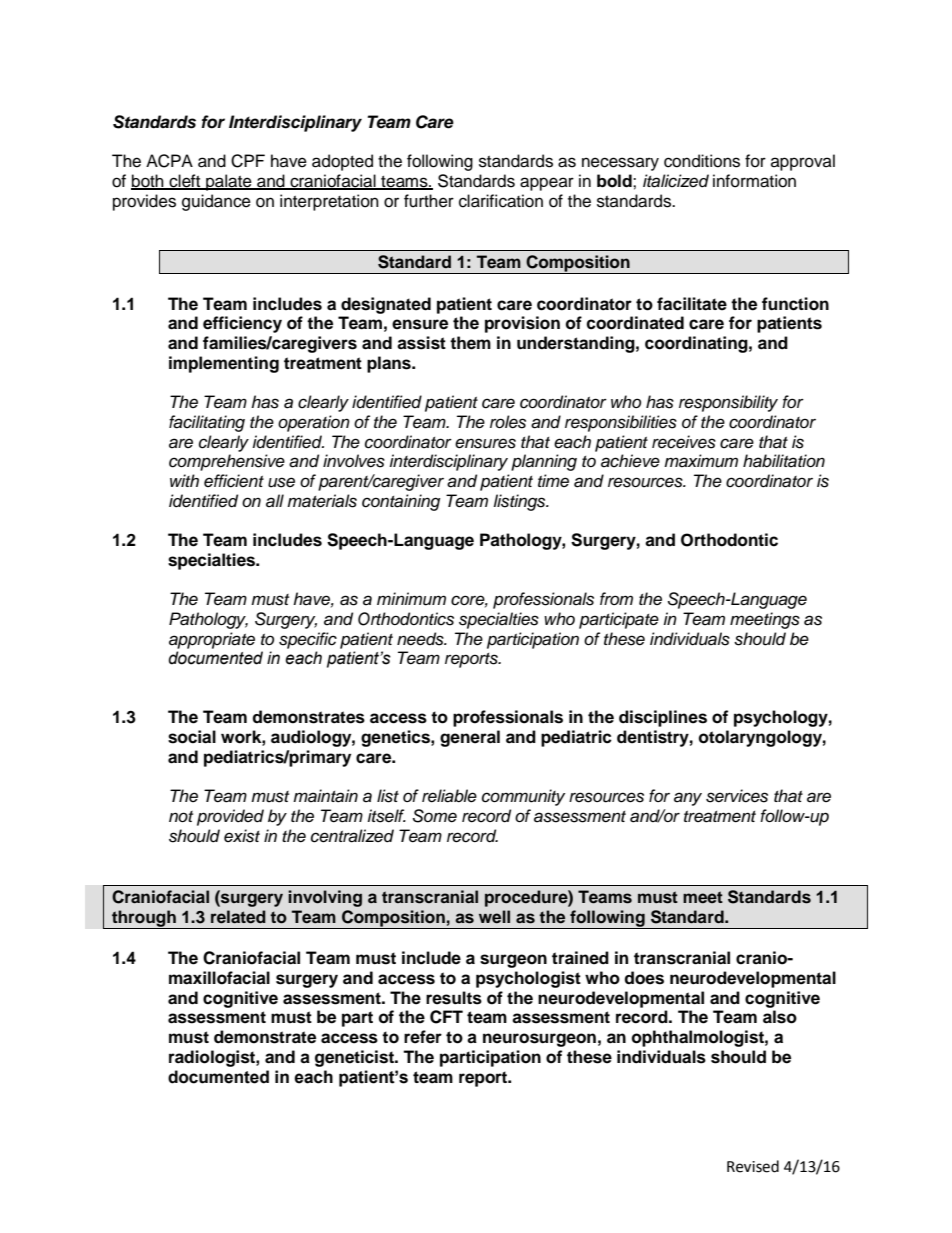 The height and width of the page is (1233, 952). Describe the element at coordinates (508, 422) in the page. I see `roles` at that location.
